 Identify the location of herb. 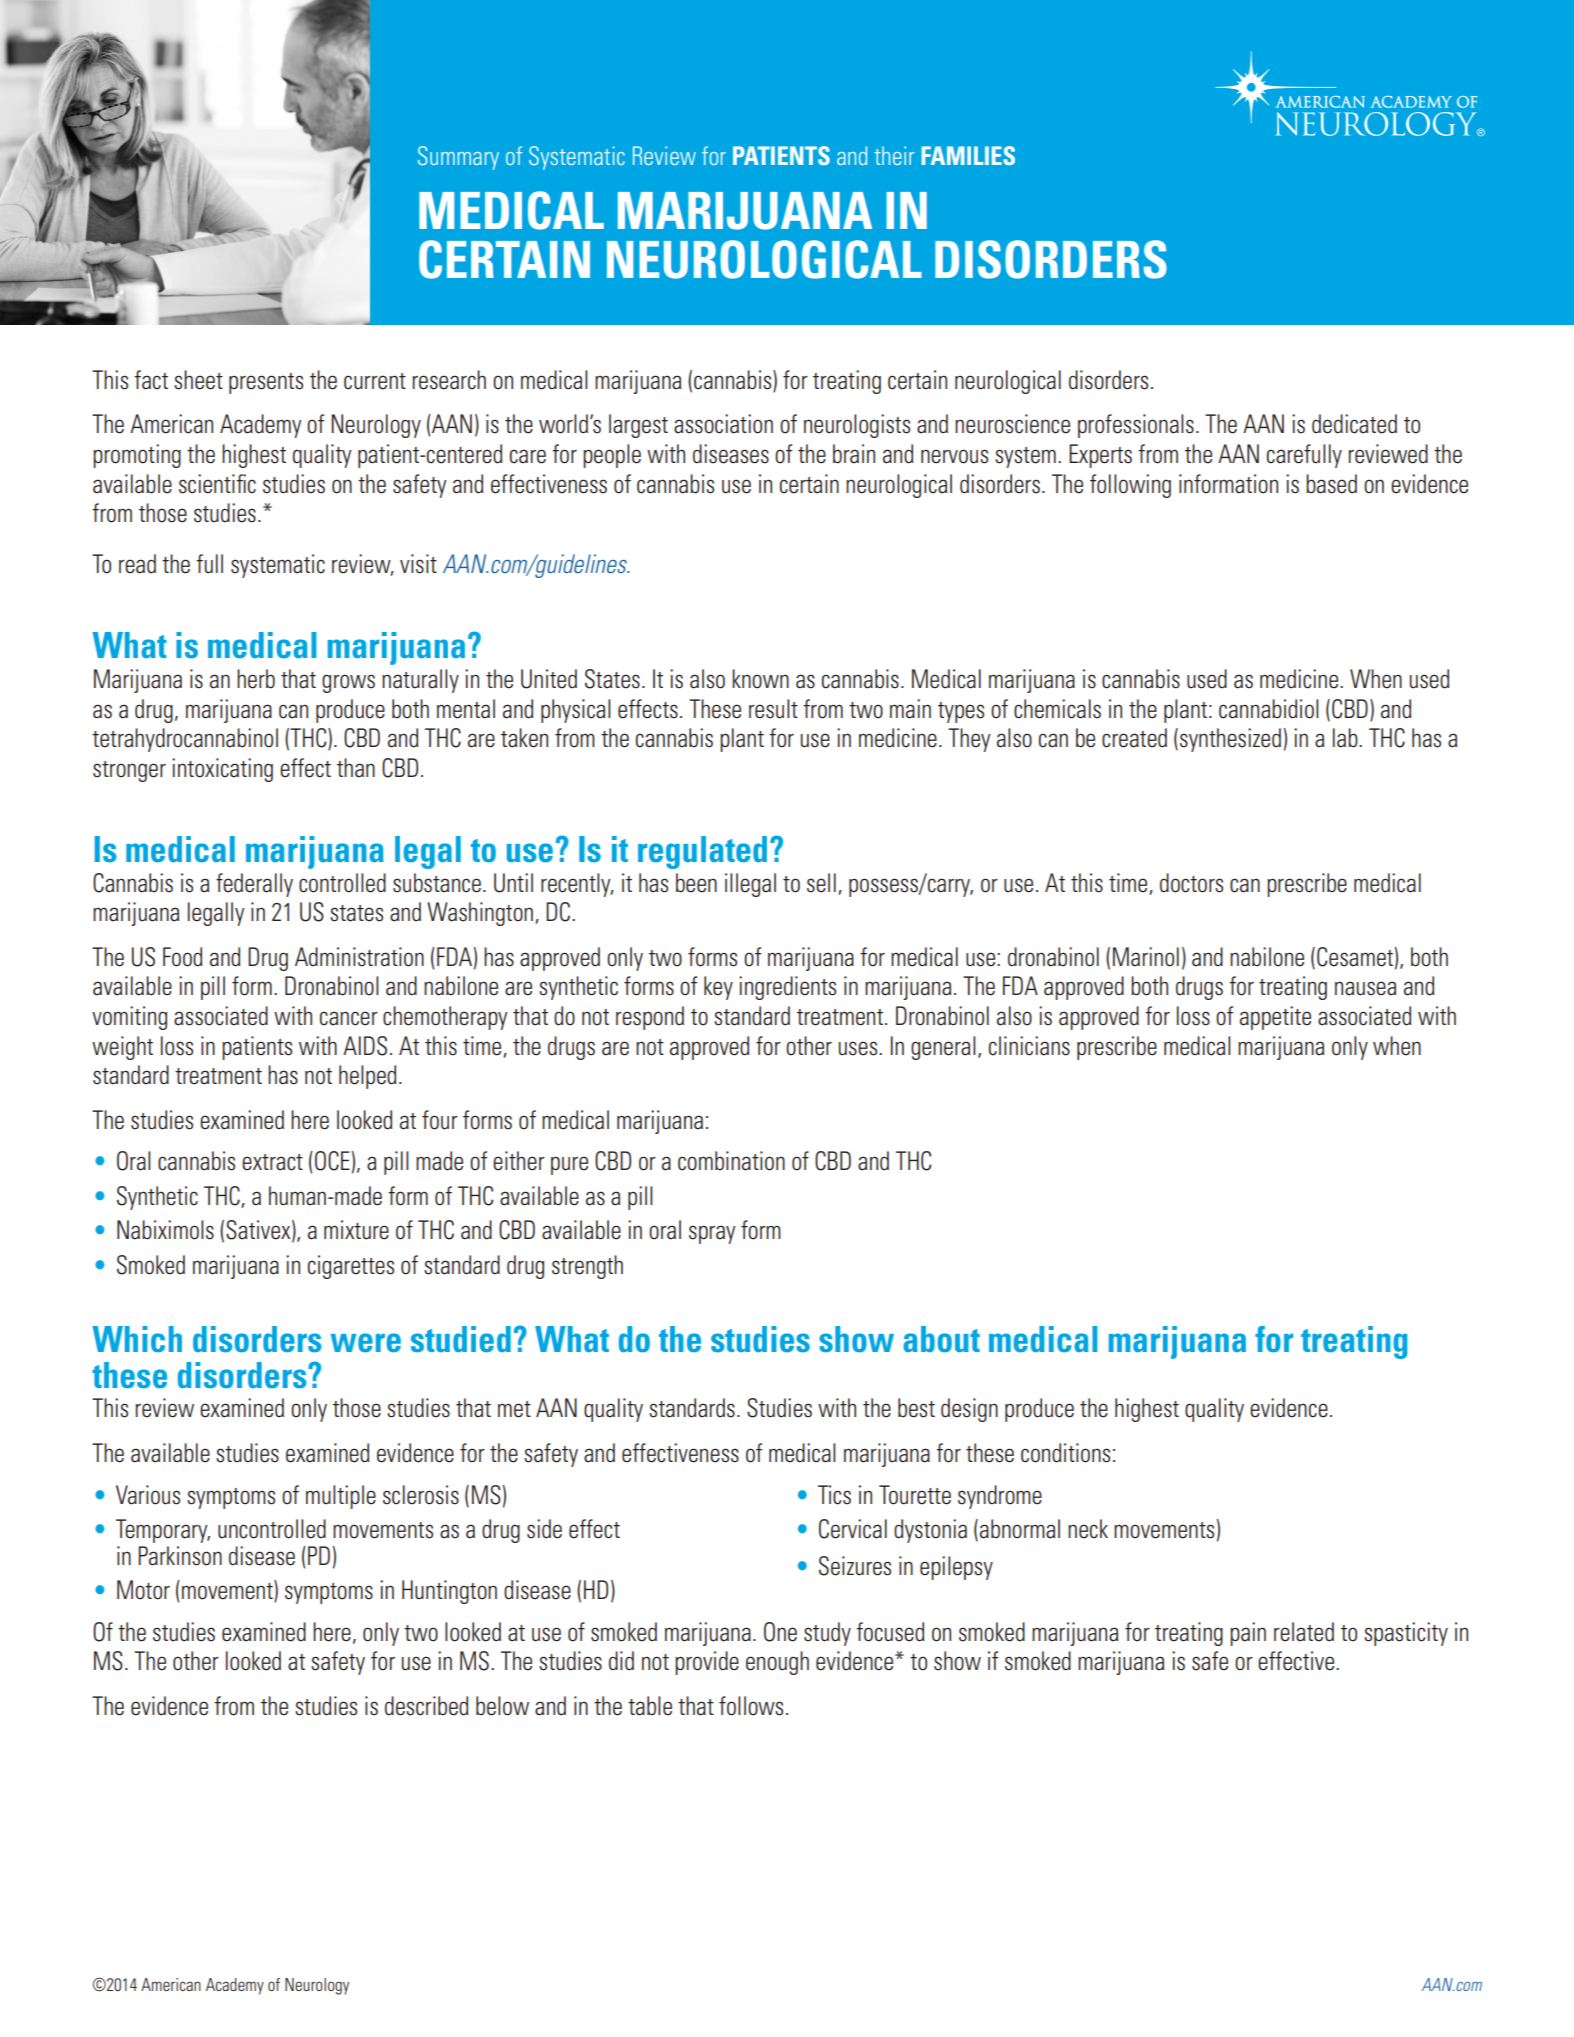
(256, 679).
